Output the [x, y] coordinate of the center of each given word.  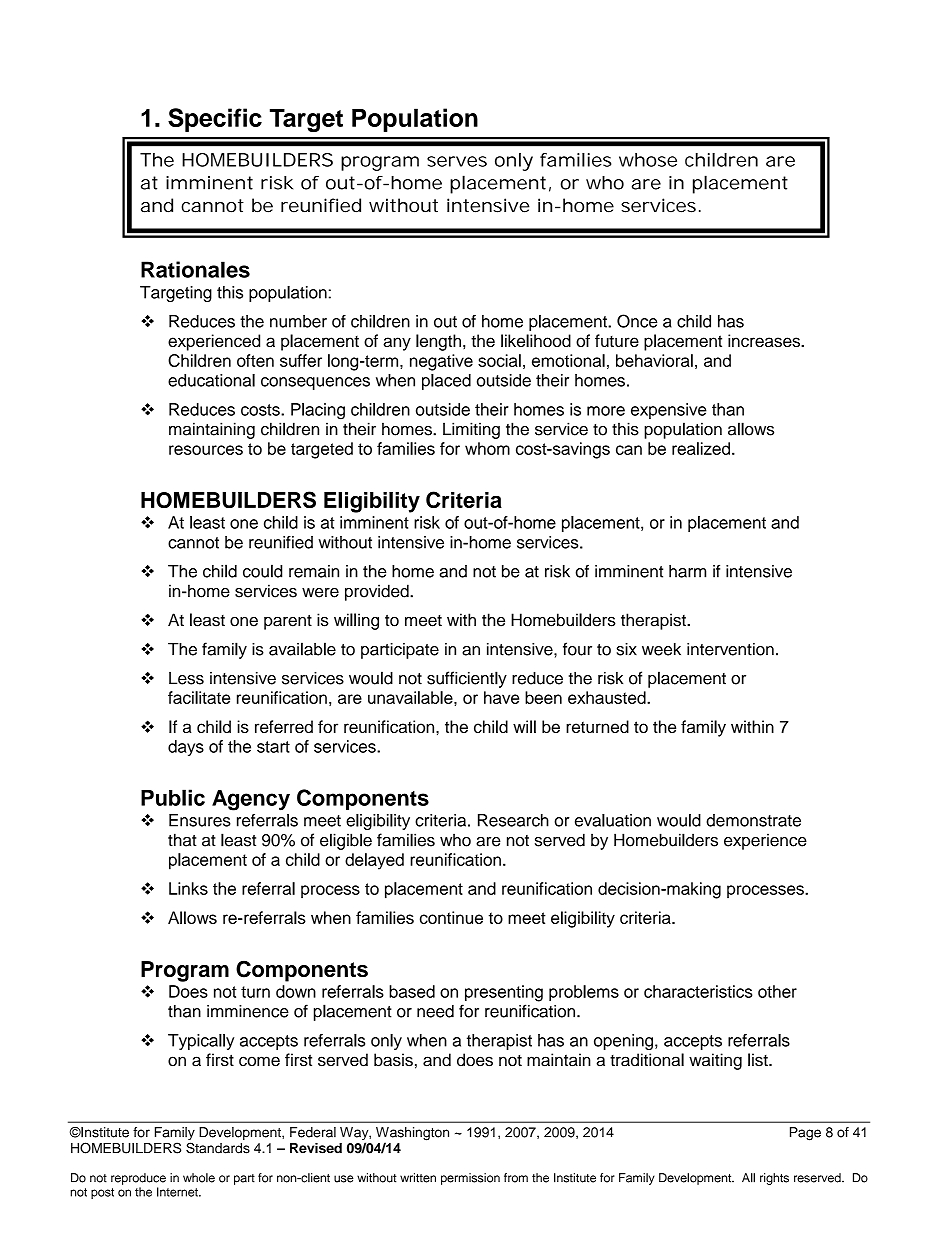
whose [648, 160]
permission [470, 1179]
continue [451, 917]
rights [774, 1179]
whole [199, 1178]
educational [211, 380]
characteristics [698, 991]
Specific [215, 120]
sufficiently [467, 679]
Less [186, 678]
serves [457, 161]
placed [446, 382]
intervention [730, 649]
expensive [669, 411]
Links [188, 888]
